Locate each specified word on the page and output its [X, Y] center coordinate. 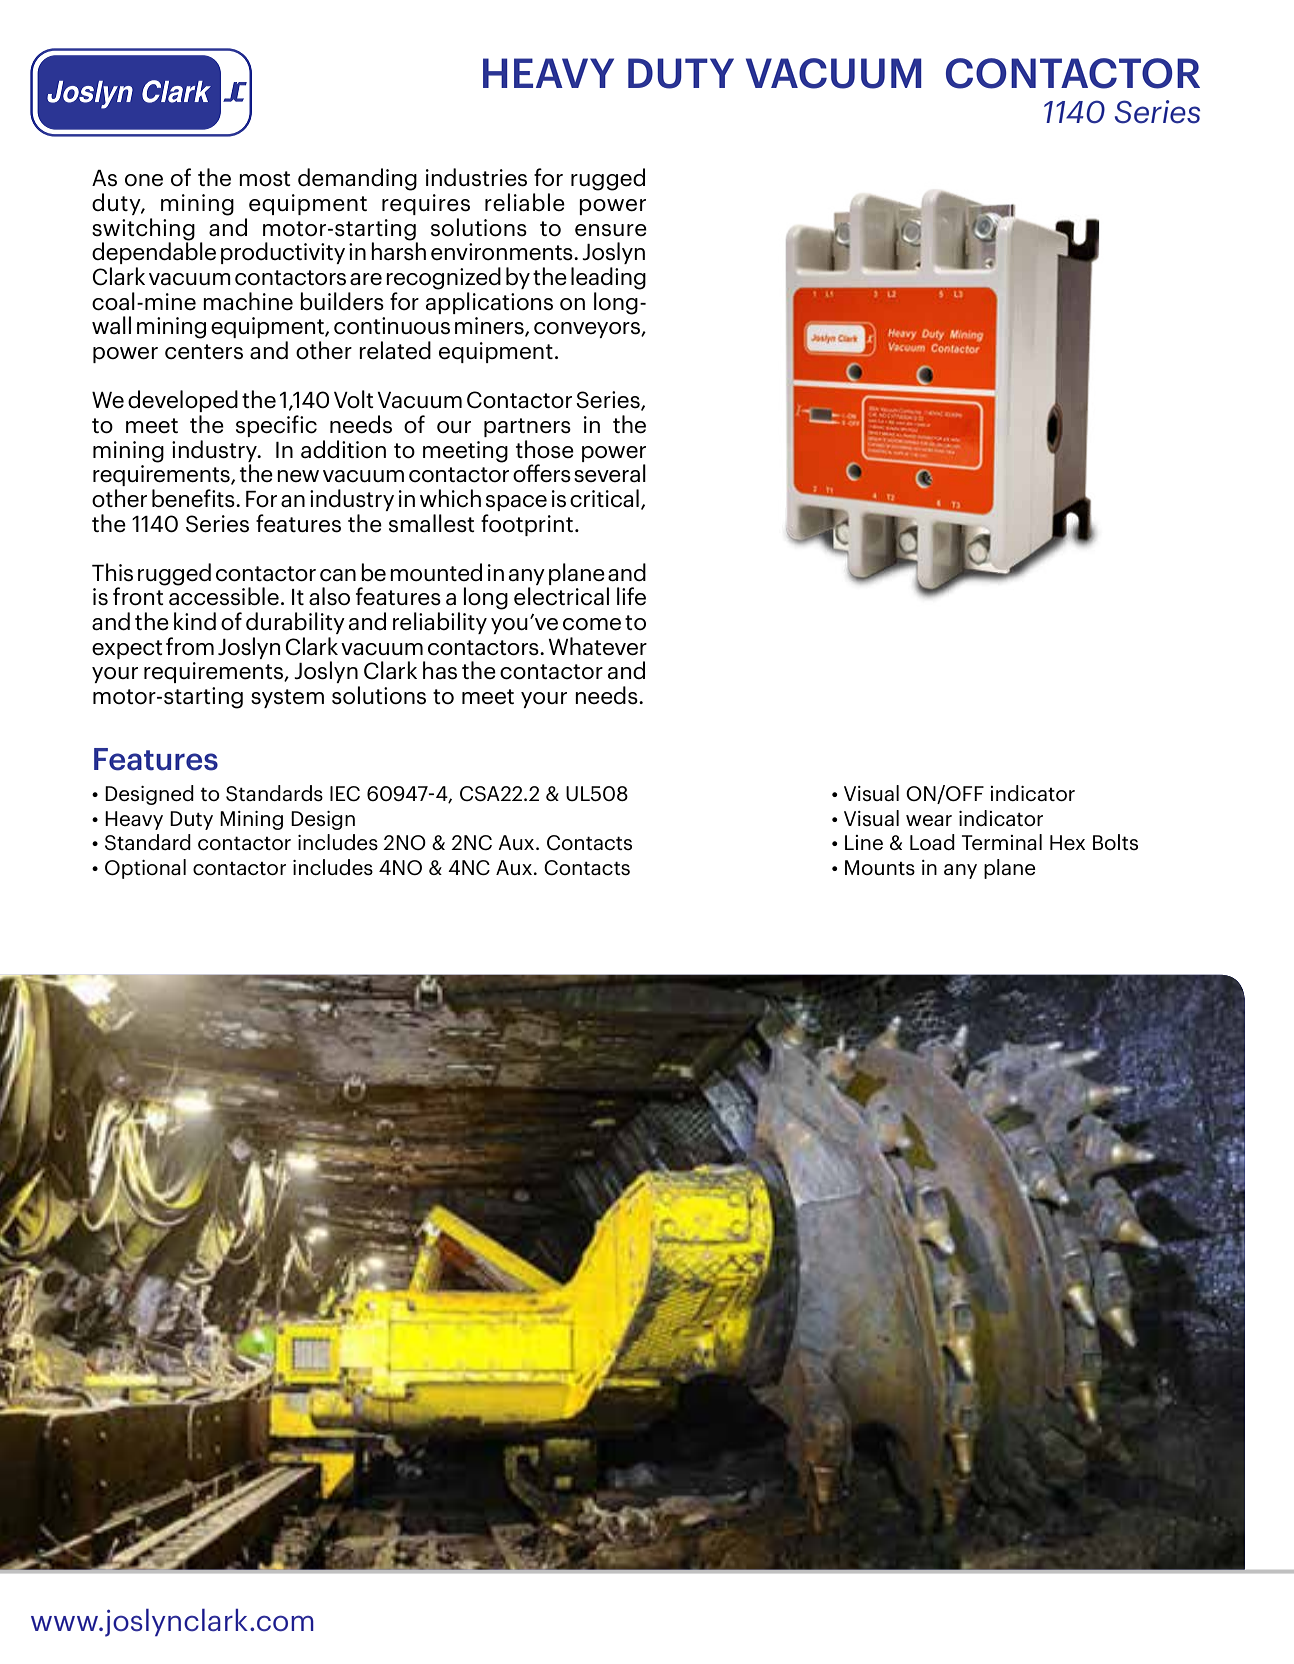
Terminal [1002, 842]
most [265, 179]
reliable [525, 202]
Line [864, 842]
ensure [611, 230]
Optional [145, 869]
